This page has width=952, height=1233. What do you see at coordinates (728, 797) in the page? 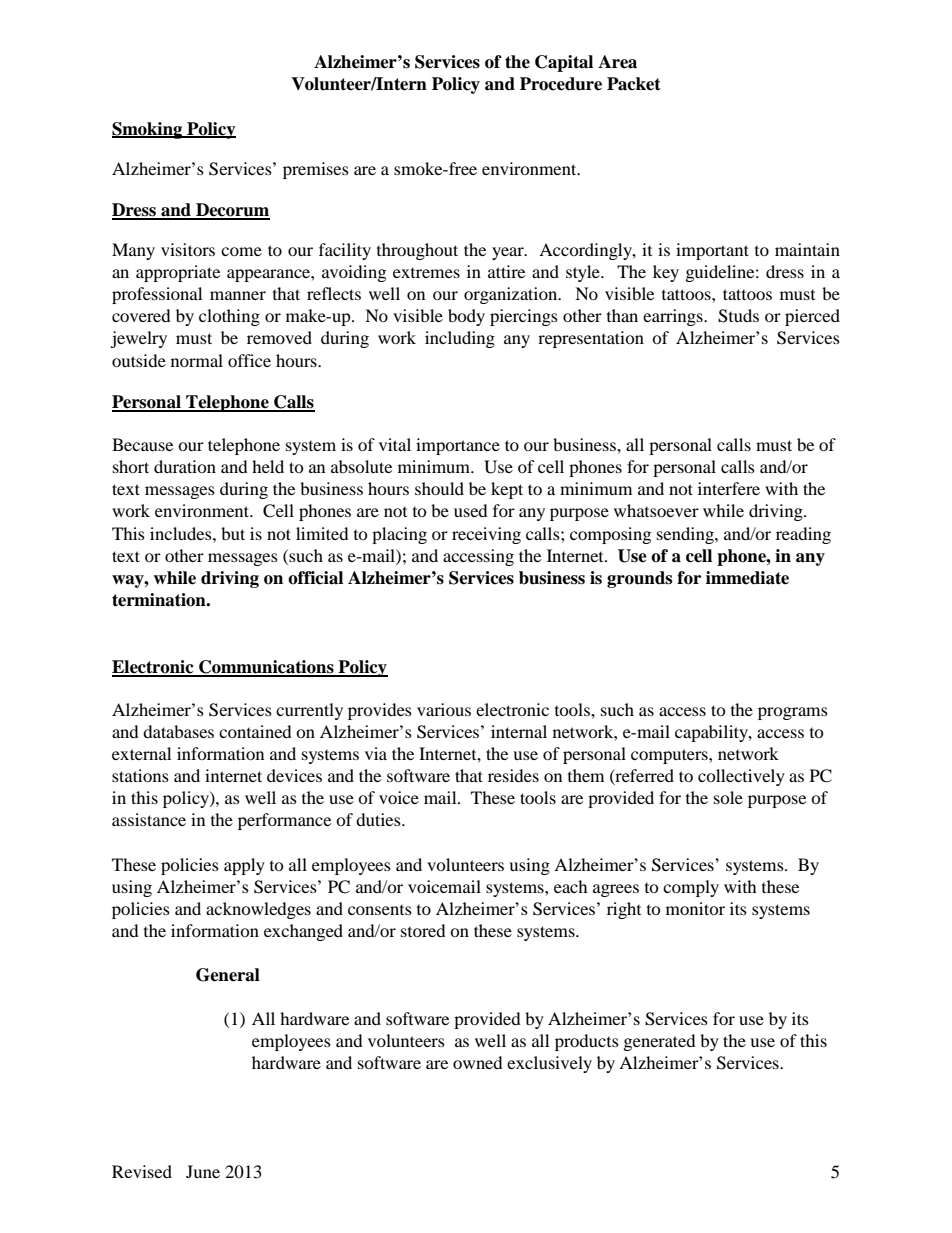
I see `sole` at bounding box center [728, 797].
